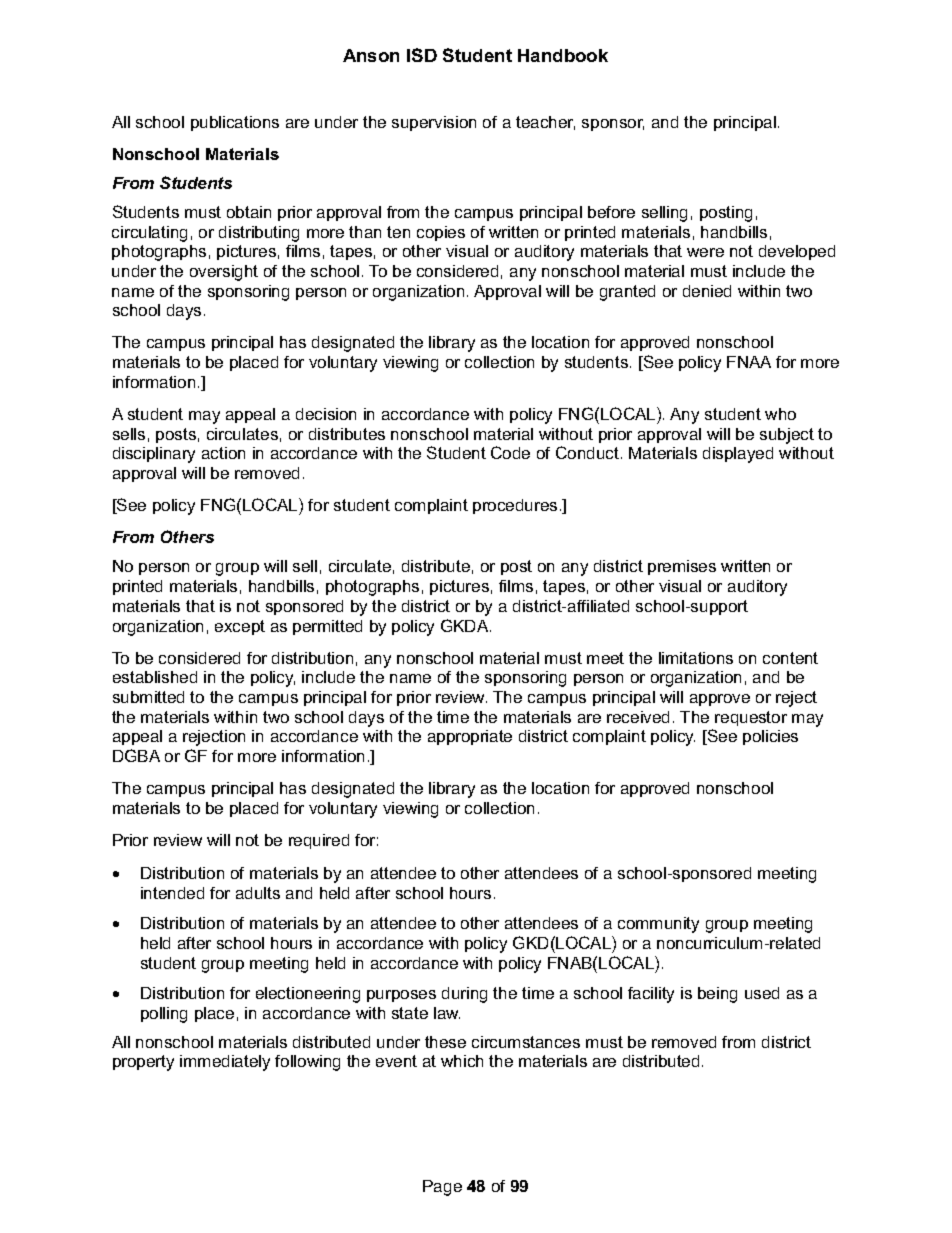 This page has width=952, height=1233. What do you see at coordinates (223, 453) in the page?
I see `action` at bounding box center [223, 453].
